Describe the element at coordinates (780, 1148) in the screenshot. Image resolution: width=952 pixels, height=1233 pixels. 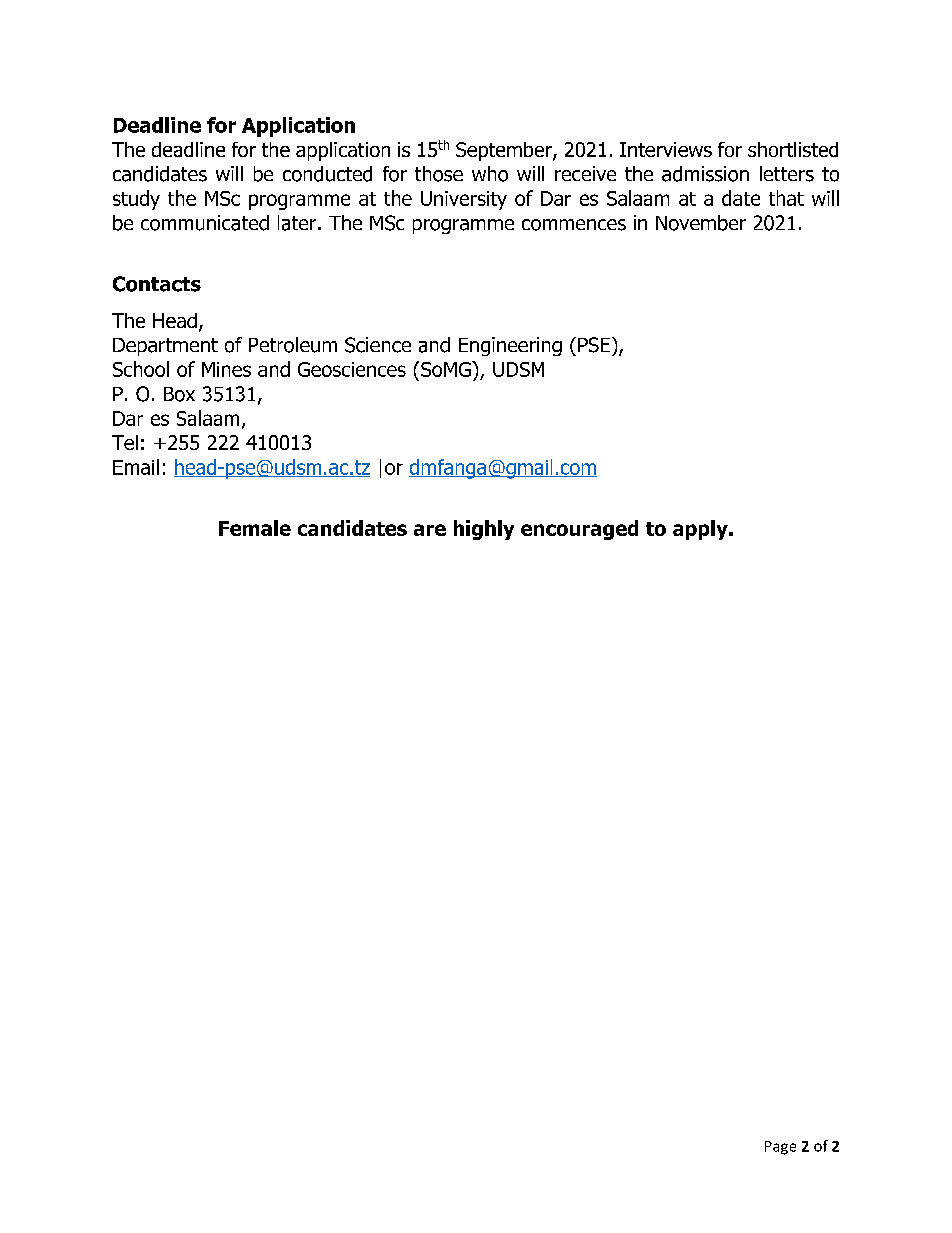
I see `Page` at that location.
